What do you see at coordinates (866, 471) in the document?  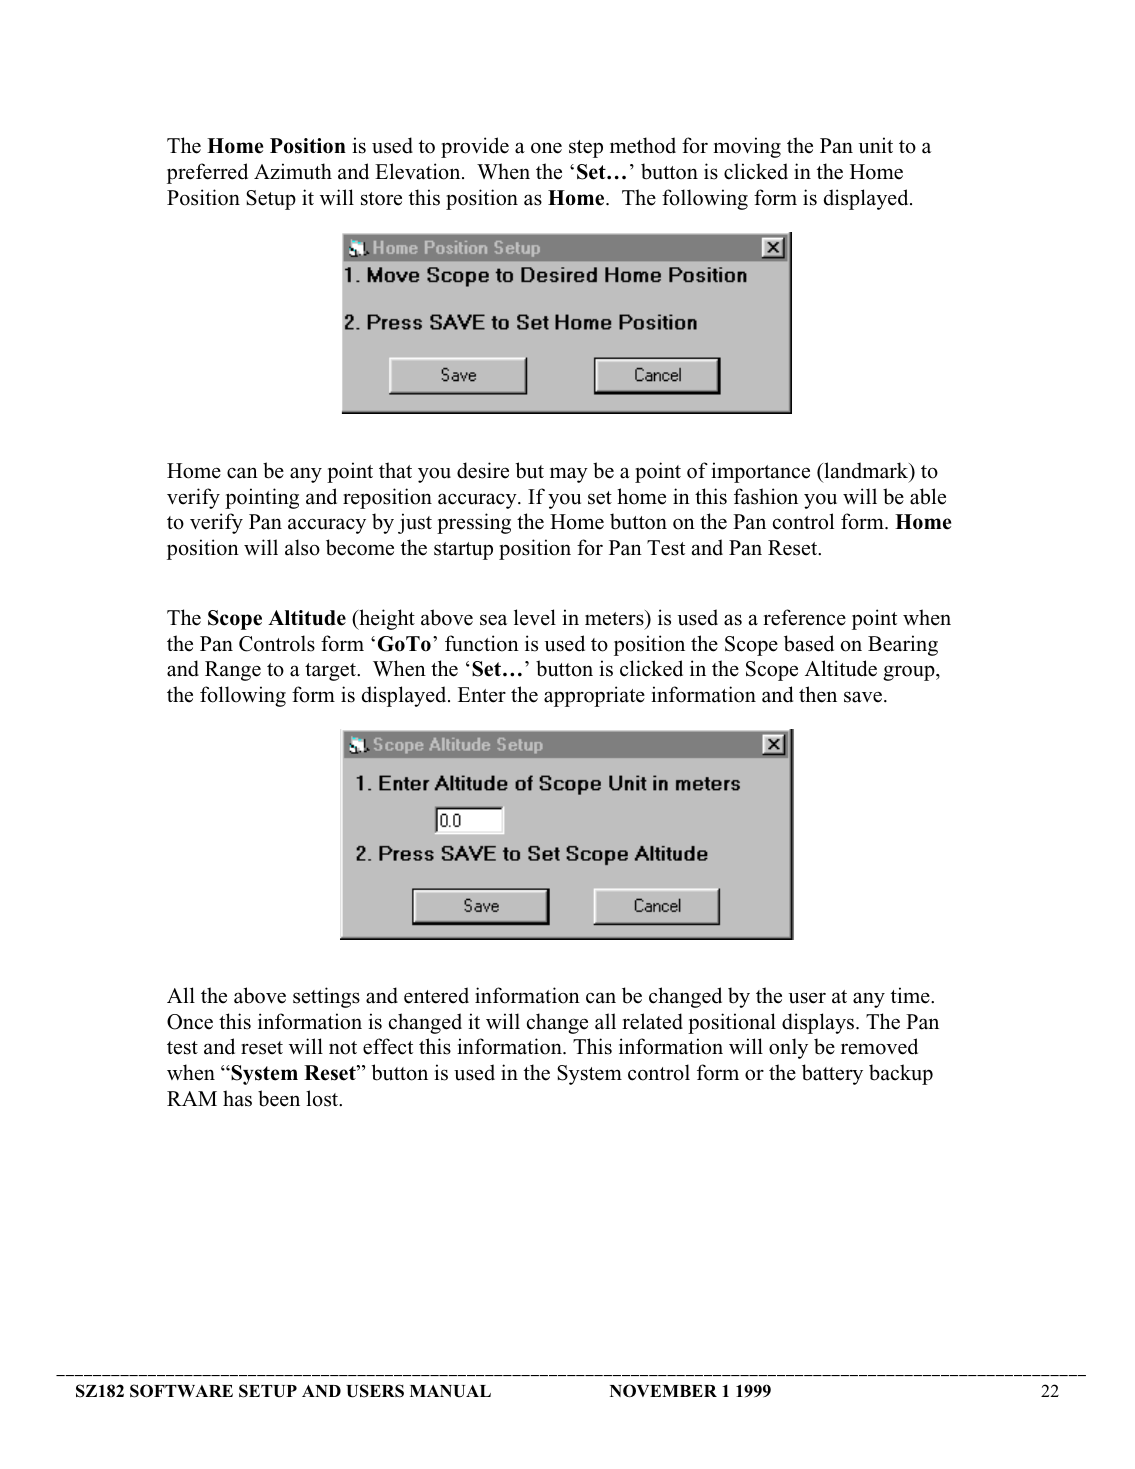 I see `landmark` at bounding box center [866, 471].
